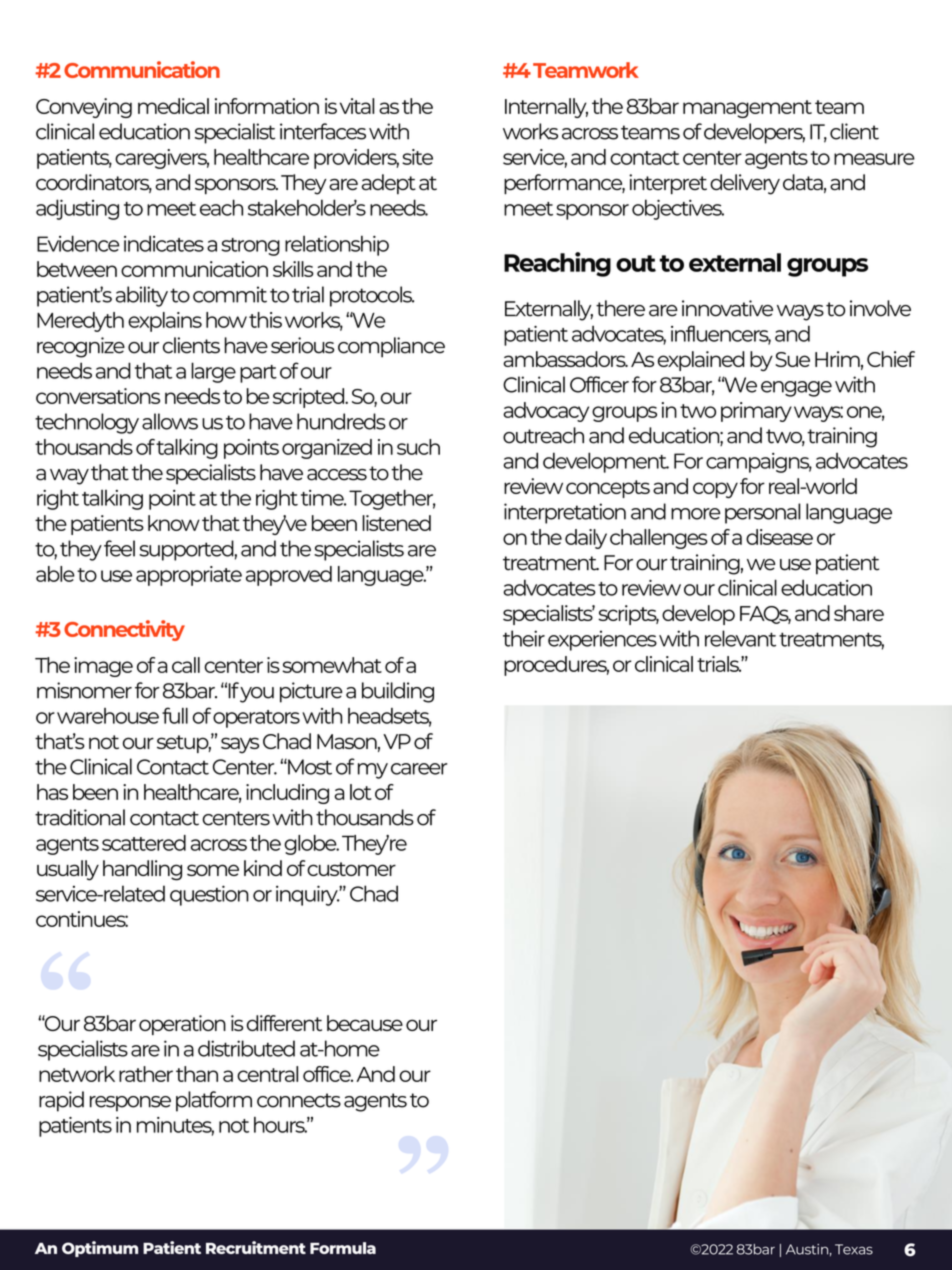 Image resolution: width=952 pixels, height=1270 pixels. I want to click on personal, so click(762, 513).
